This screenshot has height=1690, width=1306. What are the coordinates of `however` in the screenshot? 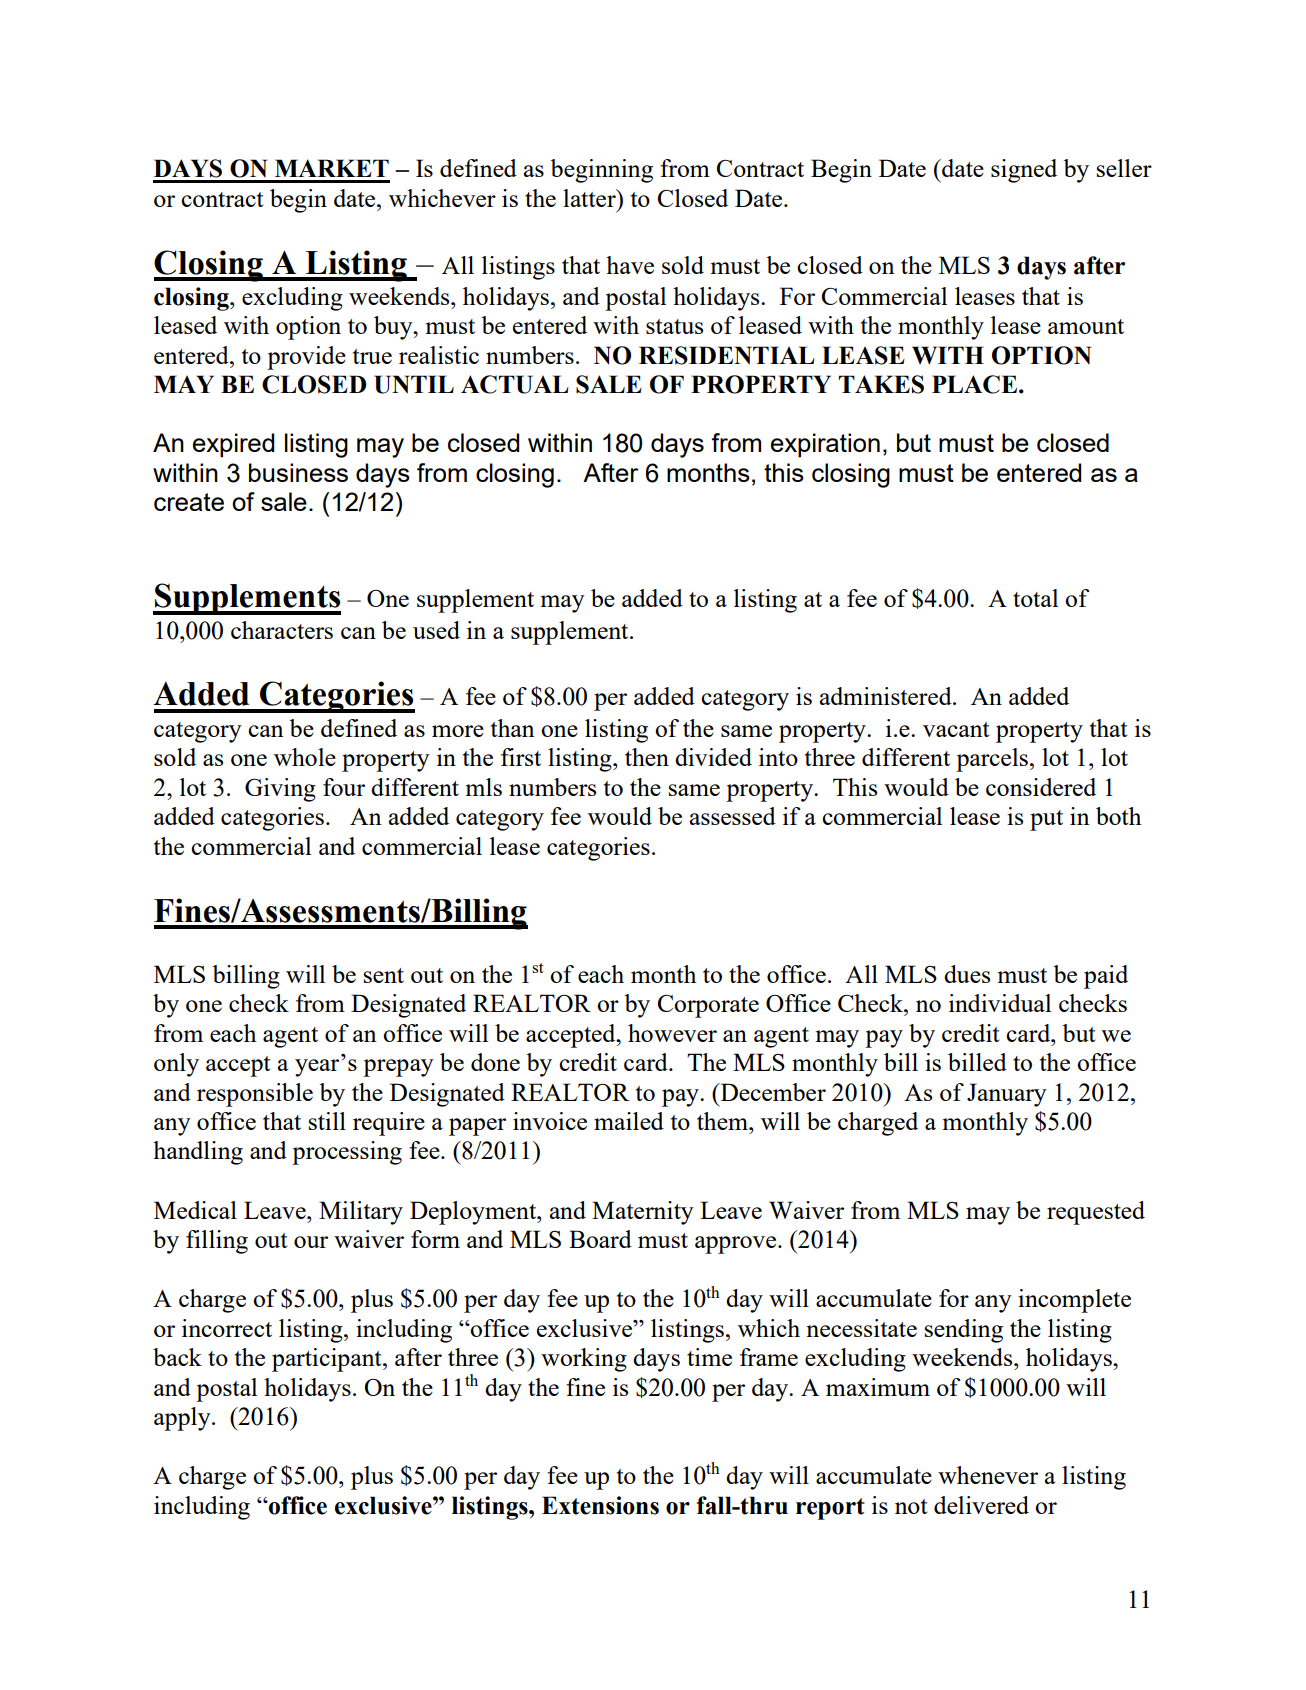 It's located at (672, 1033).
